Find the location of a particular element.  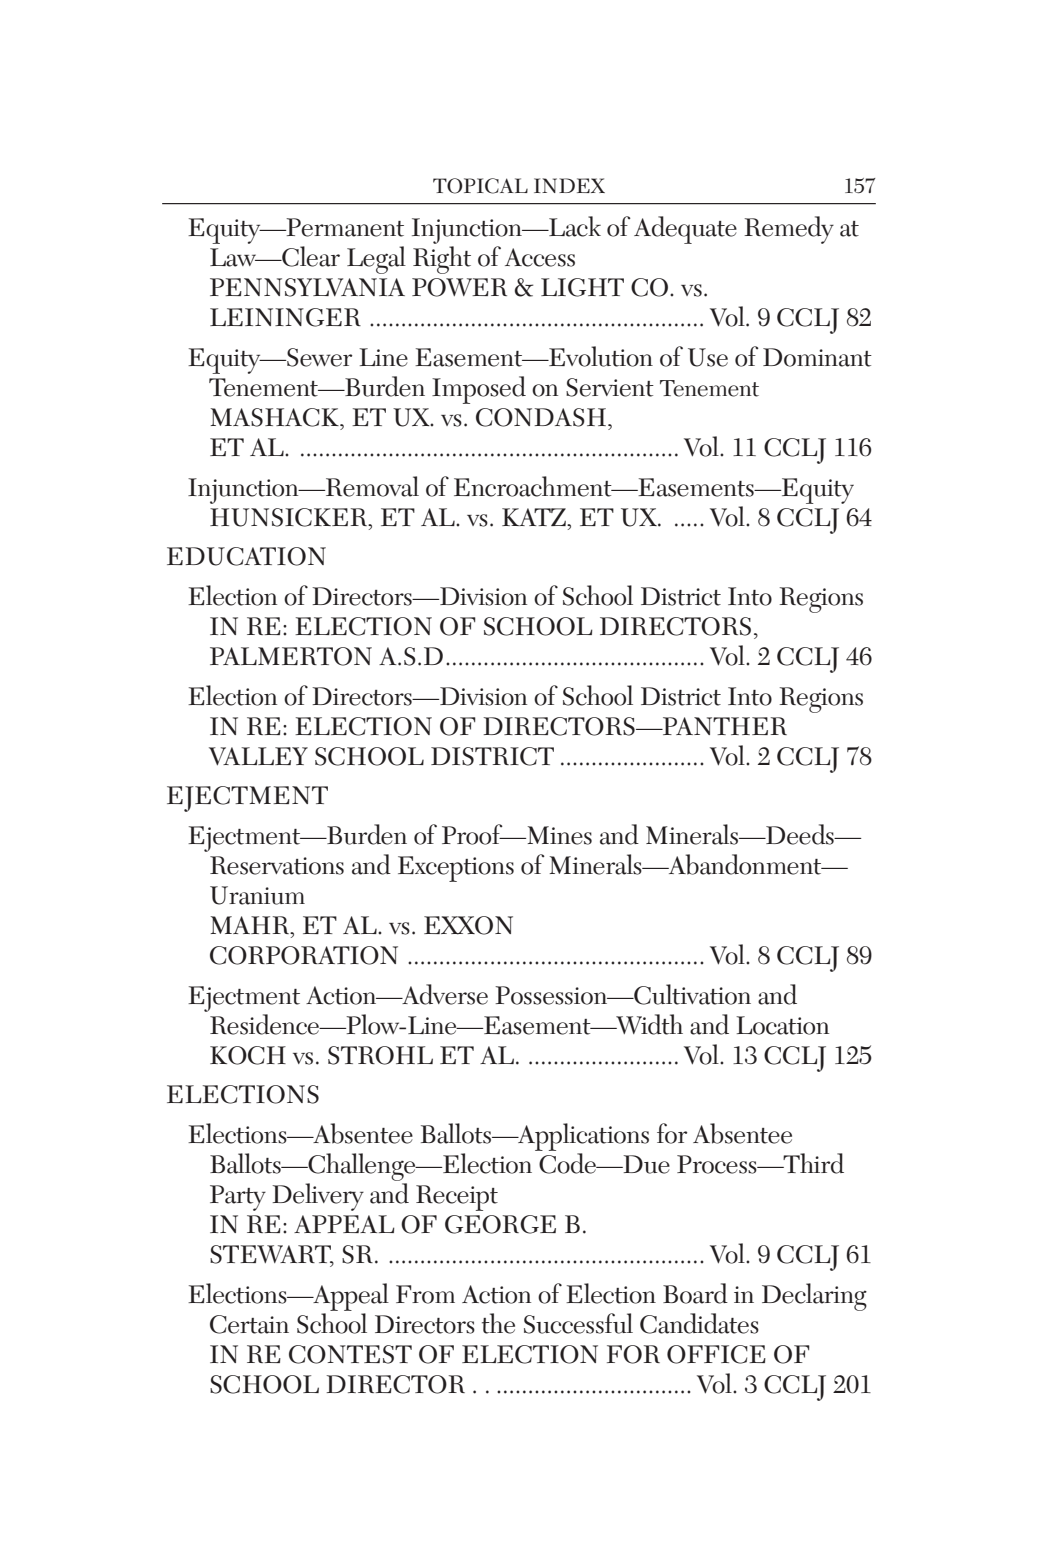

CONTEST is located at coordinates (350, 1354).
